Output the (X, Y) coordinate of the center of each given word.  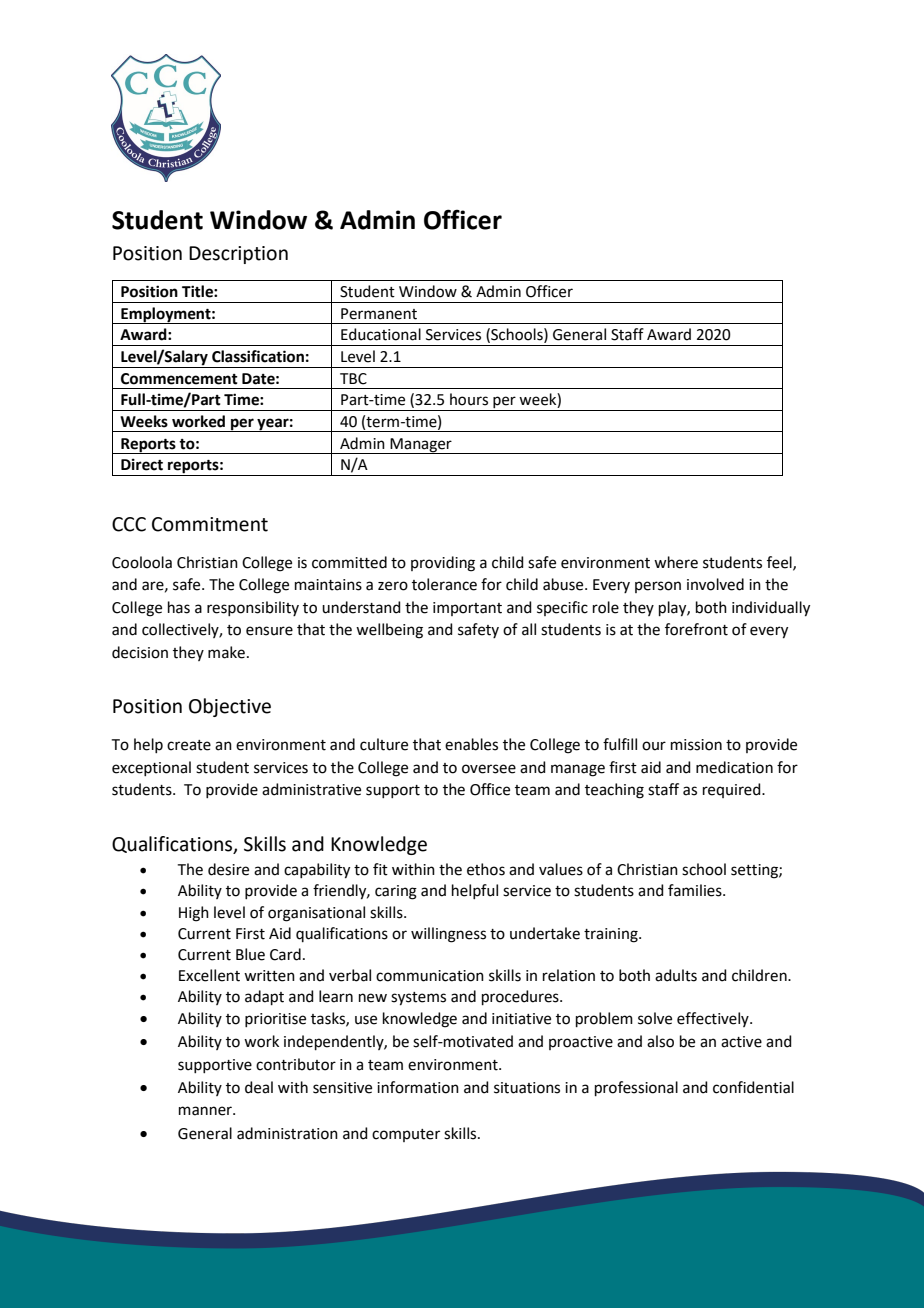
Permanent (379, 314)
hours (469, 399)
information (418, 1087)
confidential (753, 1087)
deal (259, 1087)
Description (238, 255)
